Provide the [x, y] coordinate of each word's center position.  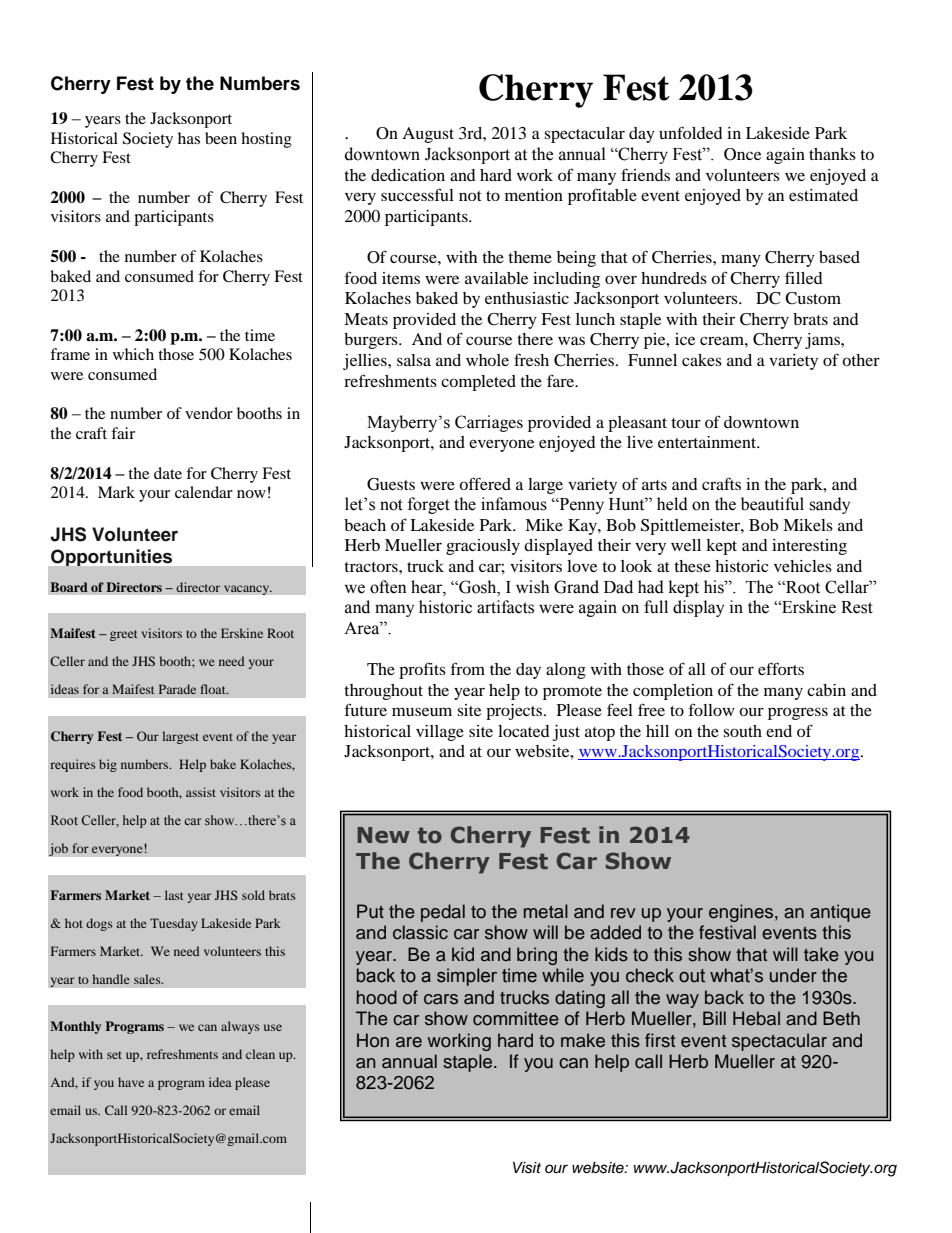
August [428, 135]
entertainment [708, 442]
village [440, 733]
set [114, 1055]
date [168, 473]
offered [485, 483]
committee [516, 1018]
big [108, 765]
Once [742, 154]
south [742, 731]
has [189, 138]
